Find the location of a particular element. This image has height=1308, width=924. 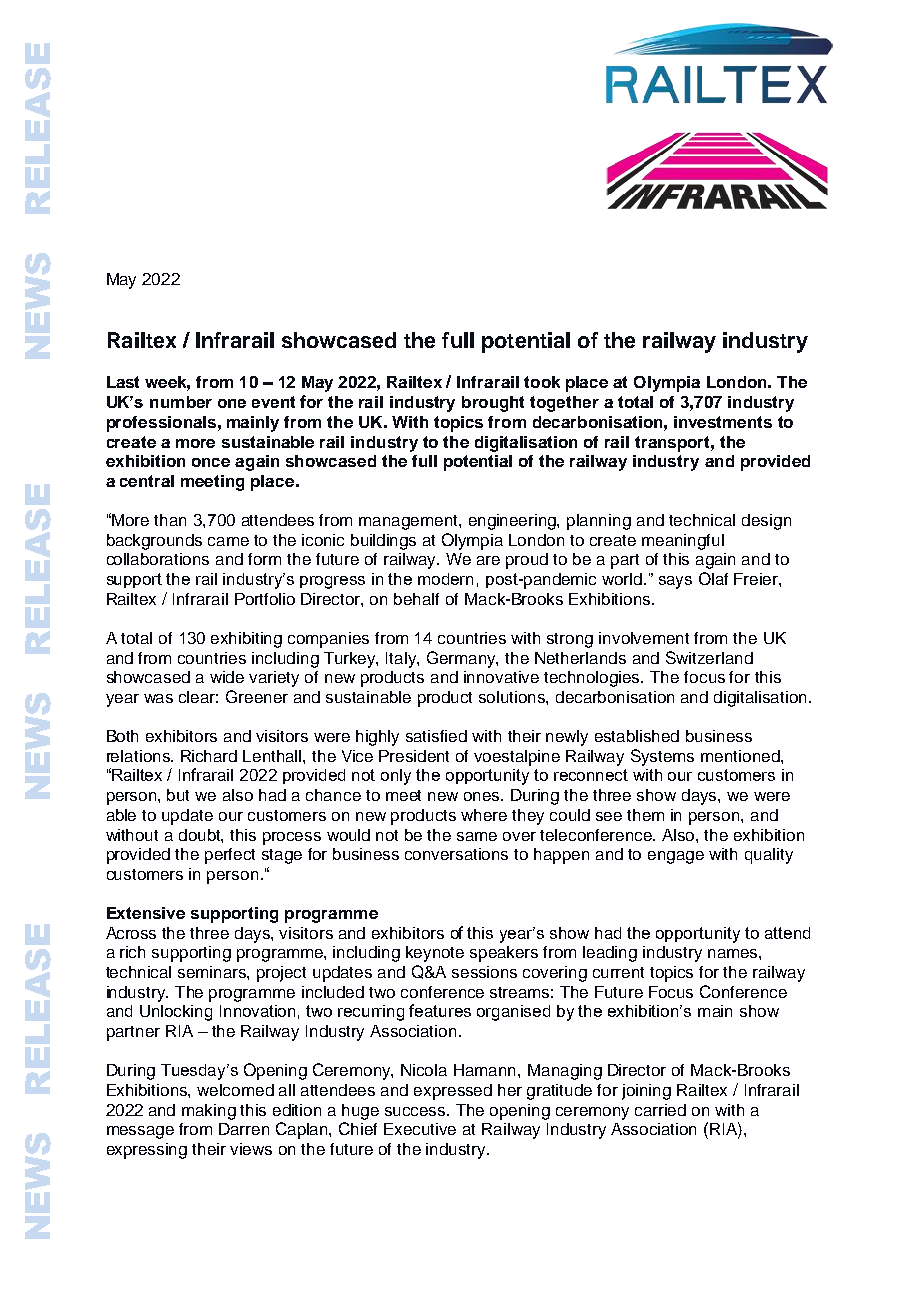

conversations is located at coordinates (456, 854).
